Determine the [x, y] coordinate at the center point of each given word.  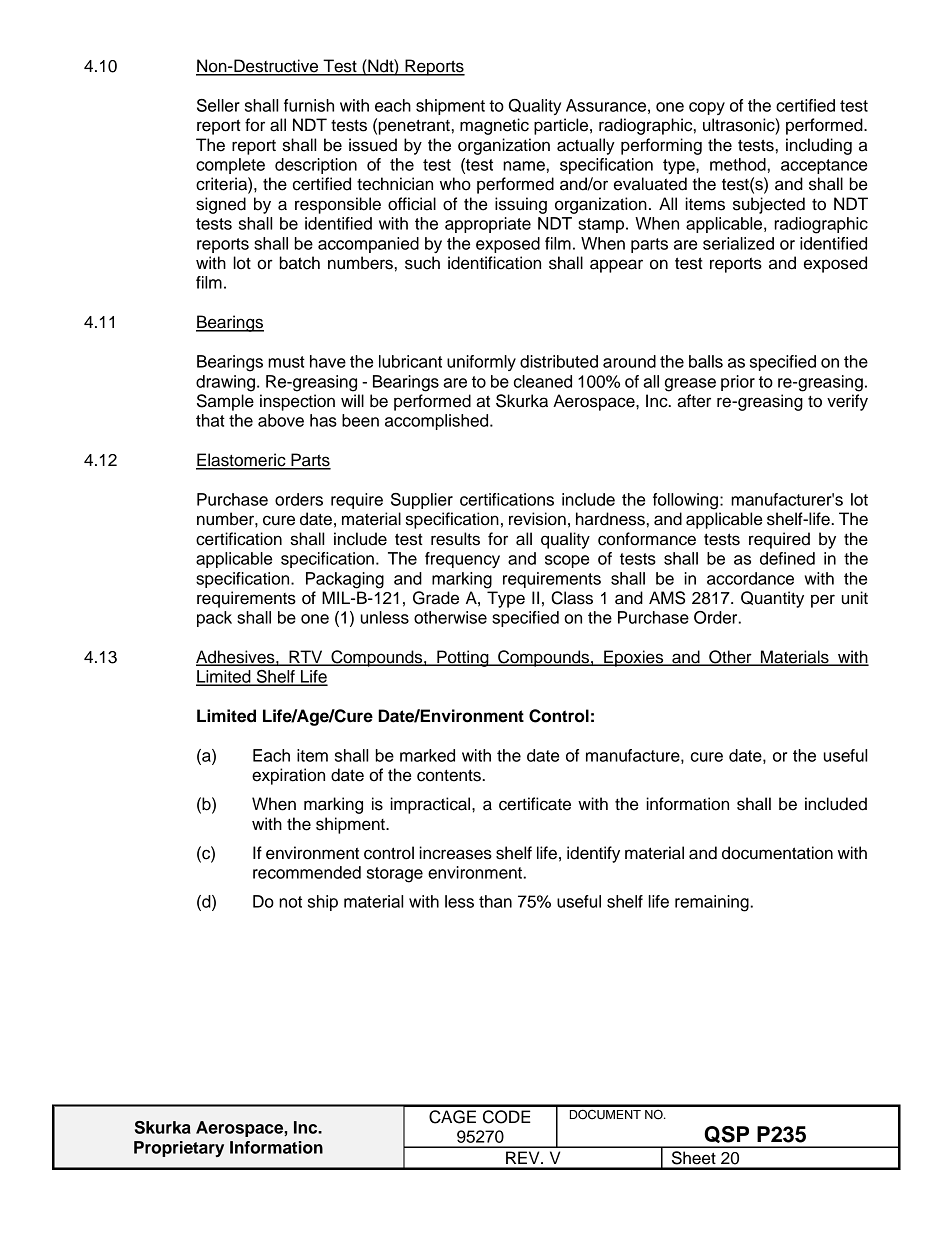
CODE [507, 1117]
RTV [306, 657]
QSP [726, 1134]
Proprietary [179, 1149]
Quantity [772, 599]
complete [230, 166]
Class [572, 598]
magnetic [494, 126]
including [819, 146]
